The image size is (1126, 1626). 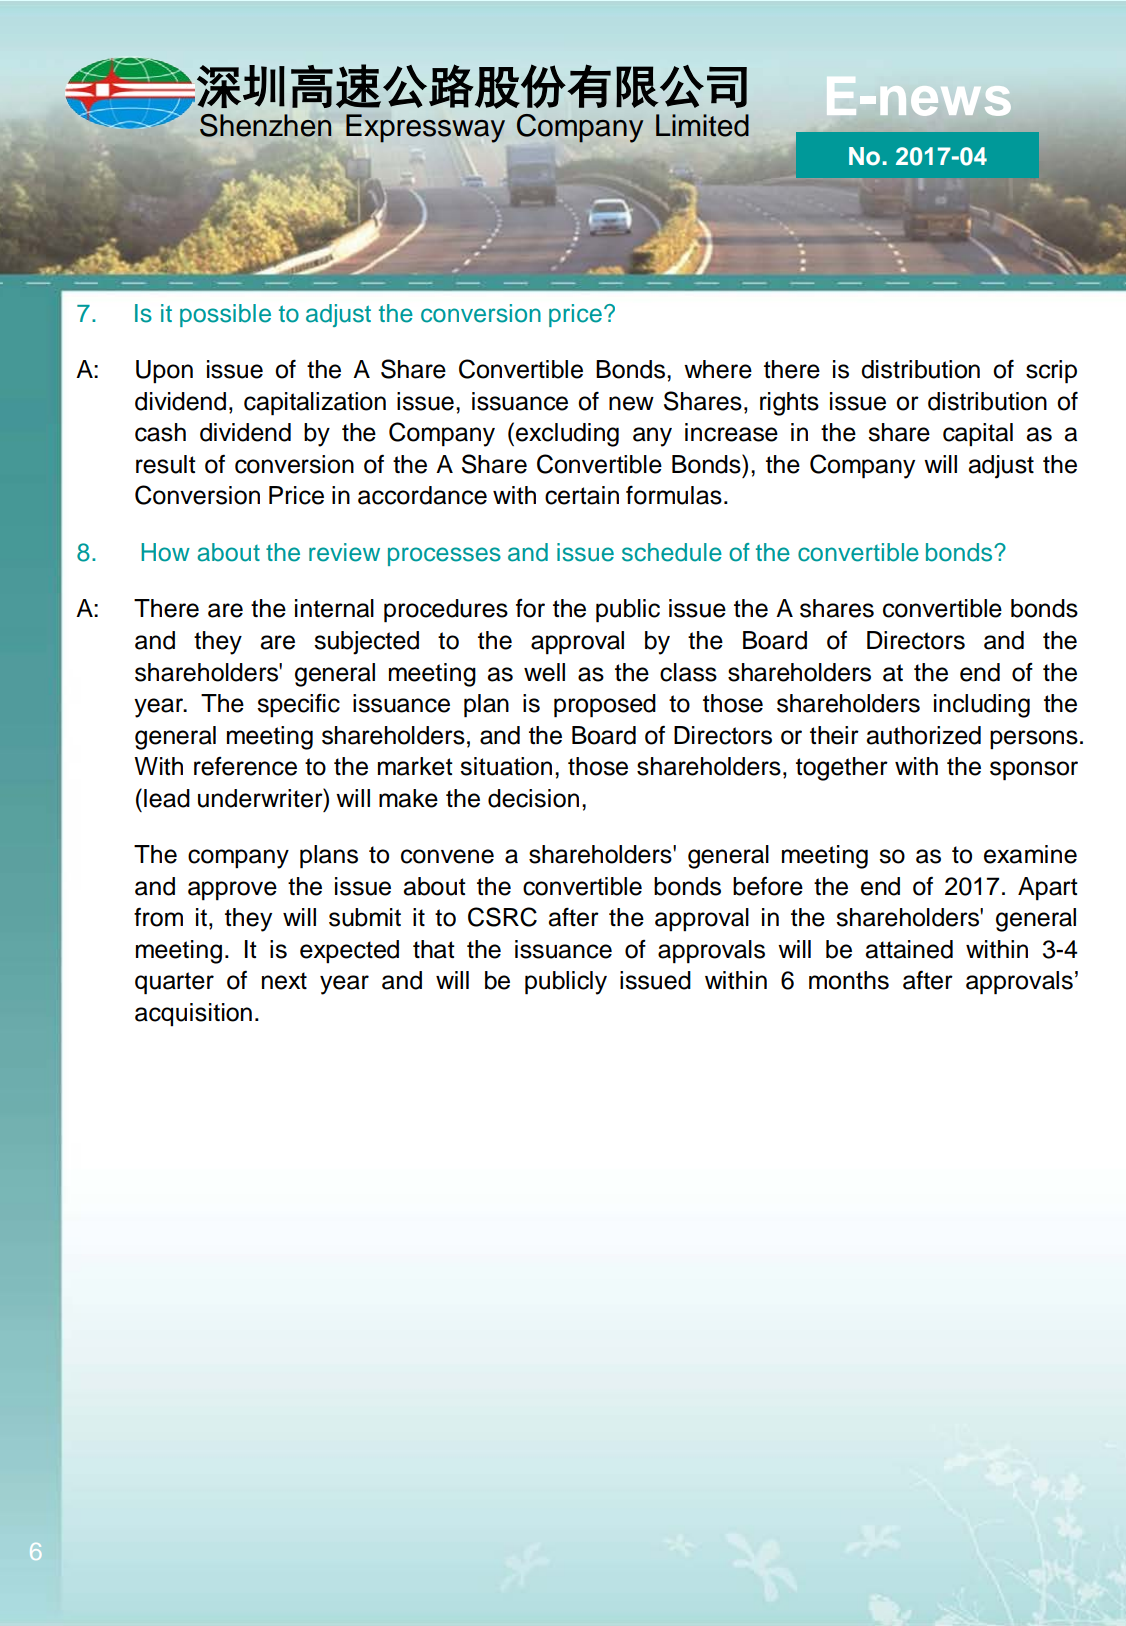 I want to click on cash, so click(x=160, y=432).
